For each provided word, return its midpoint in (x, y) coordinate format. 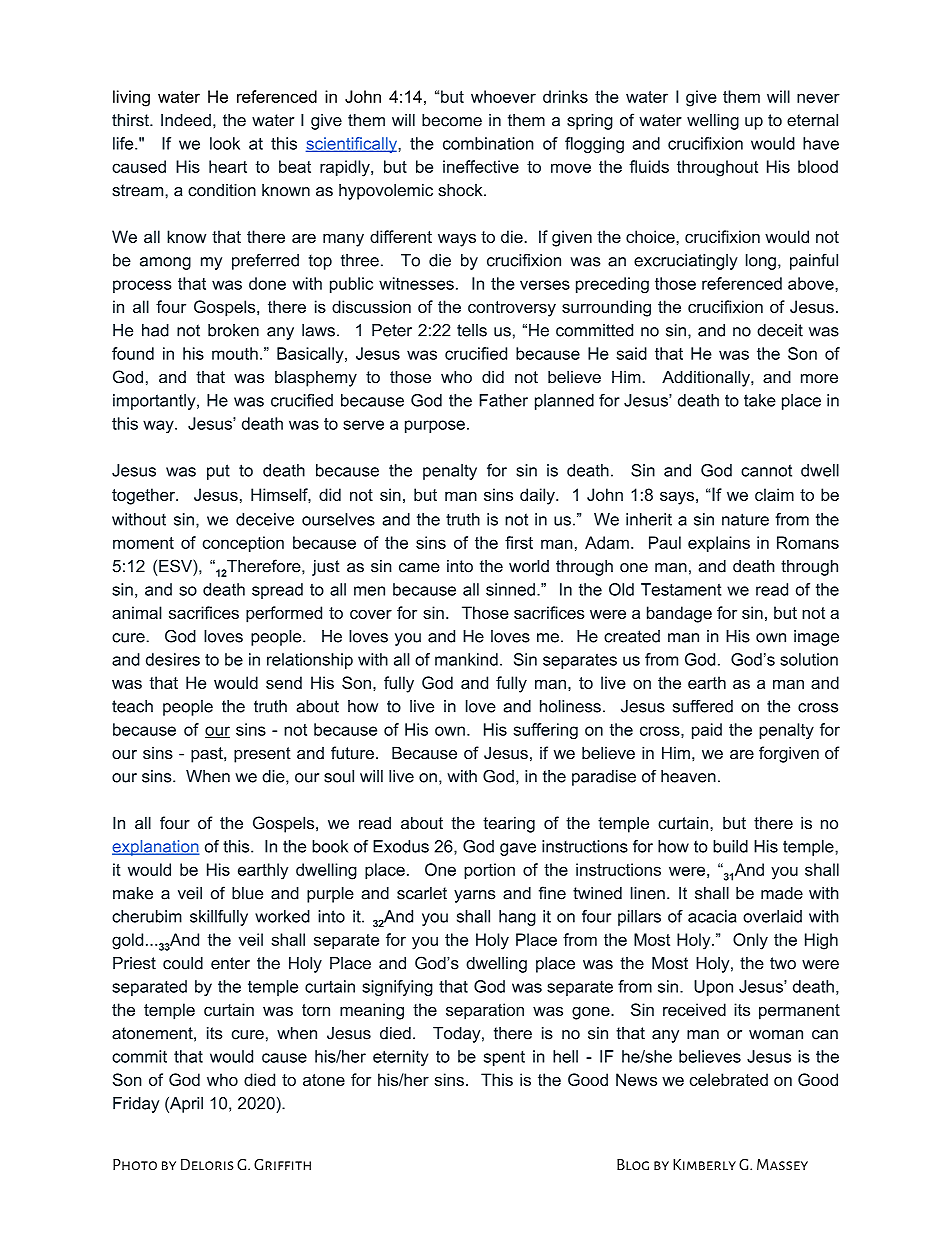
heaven (688, 776)
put (218, 472)
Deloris (207, 1164)
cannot (766, 470)
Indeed (186, 120)
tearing (509, 824)
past (208, 755)
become (452, 120)
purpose (435, 426)
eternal (812, 120)
